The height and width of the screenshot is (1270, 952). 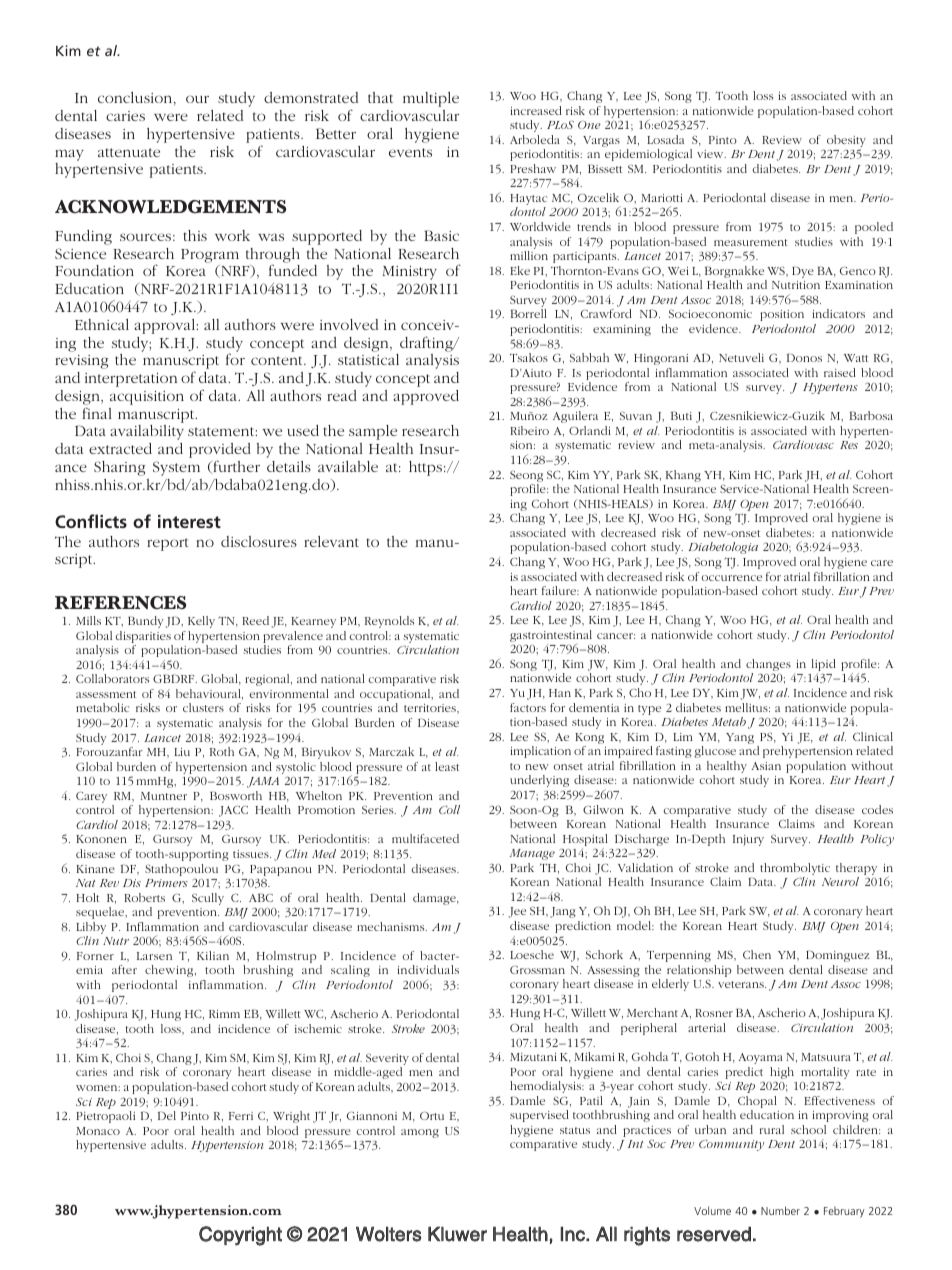 I want to click on attenuate, so click(x=129, y=152).
